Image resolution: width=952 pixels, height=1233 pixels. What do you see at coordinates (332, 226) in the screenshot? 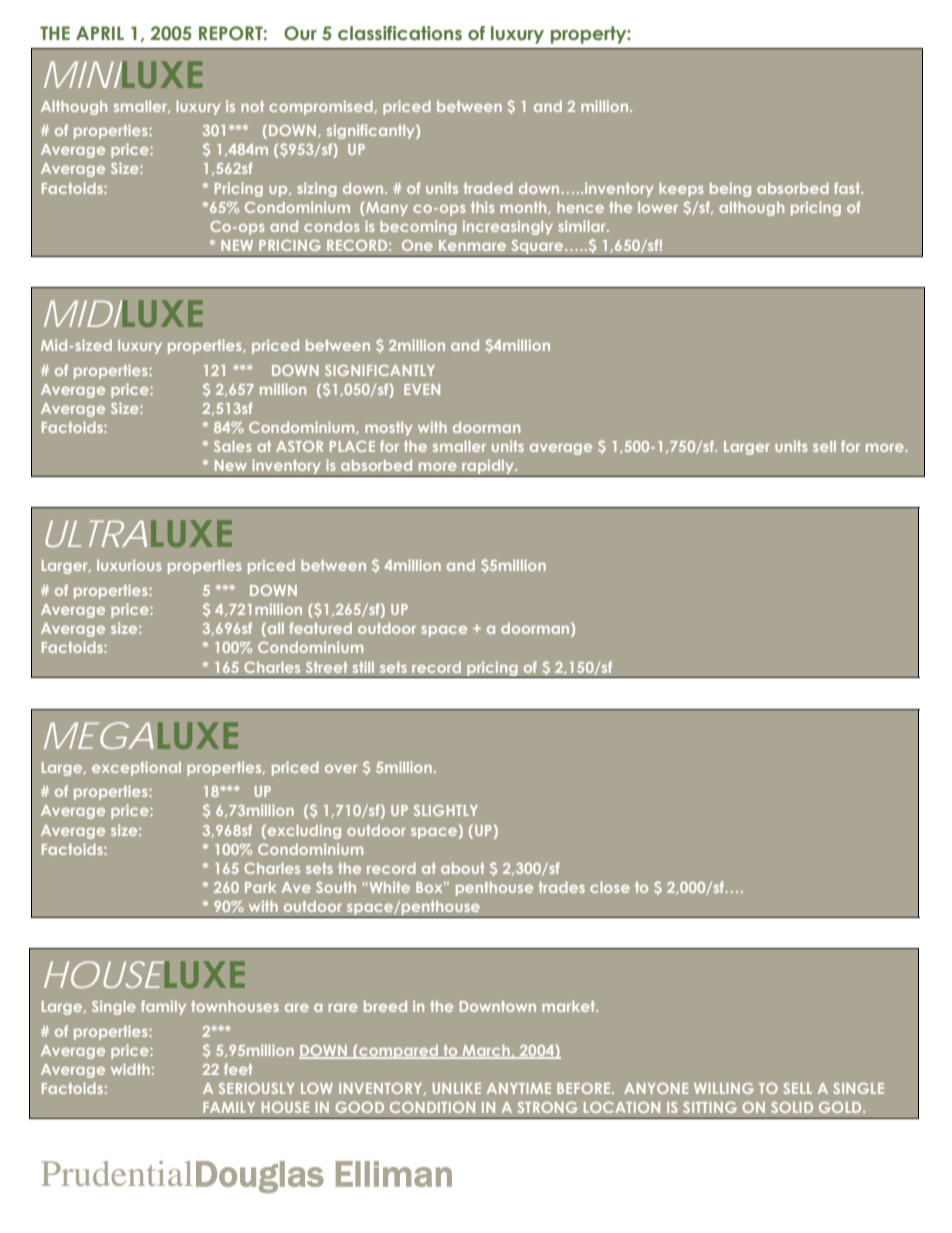
I see `condos` at bounding box center [332, 226].
